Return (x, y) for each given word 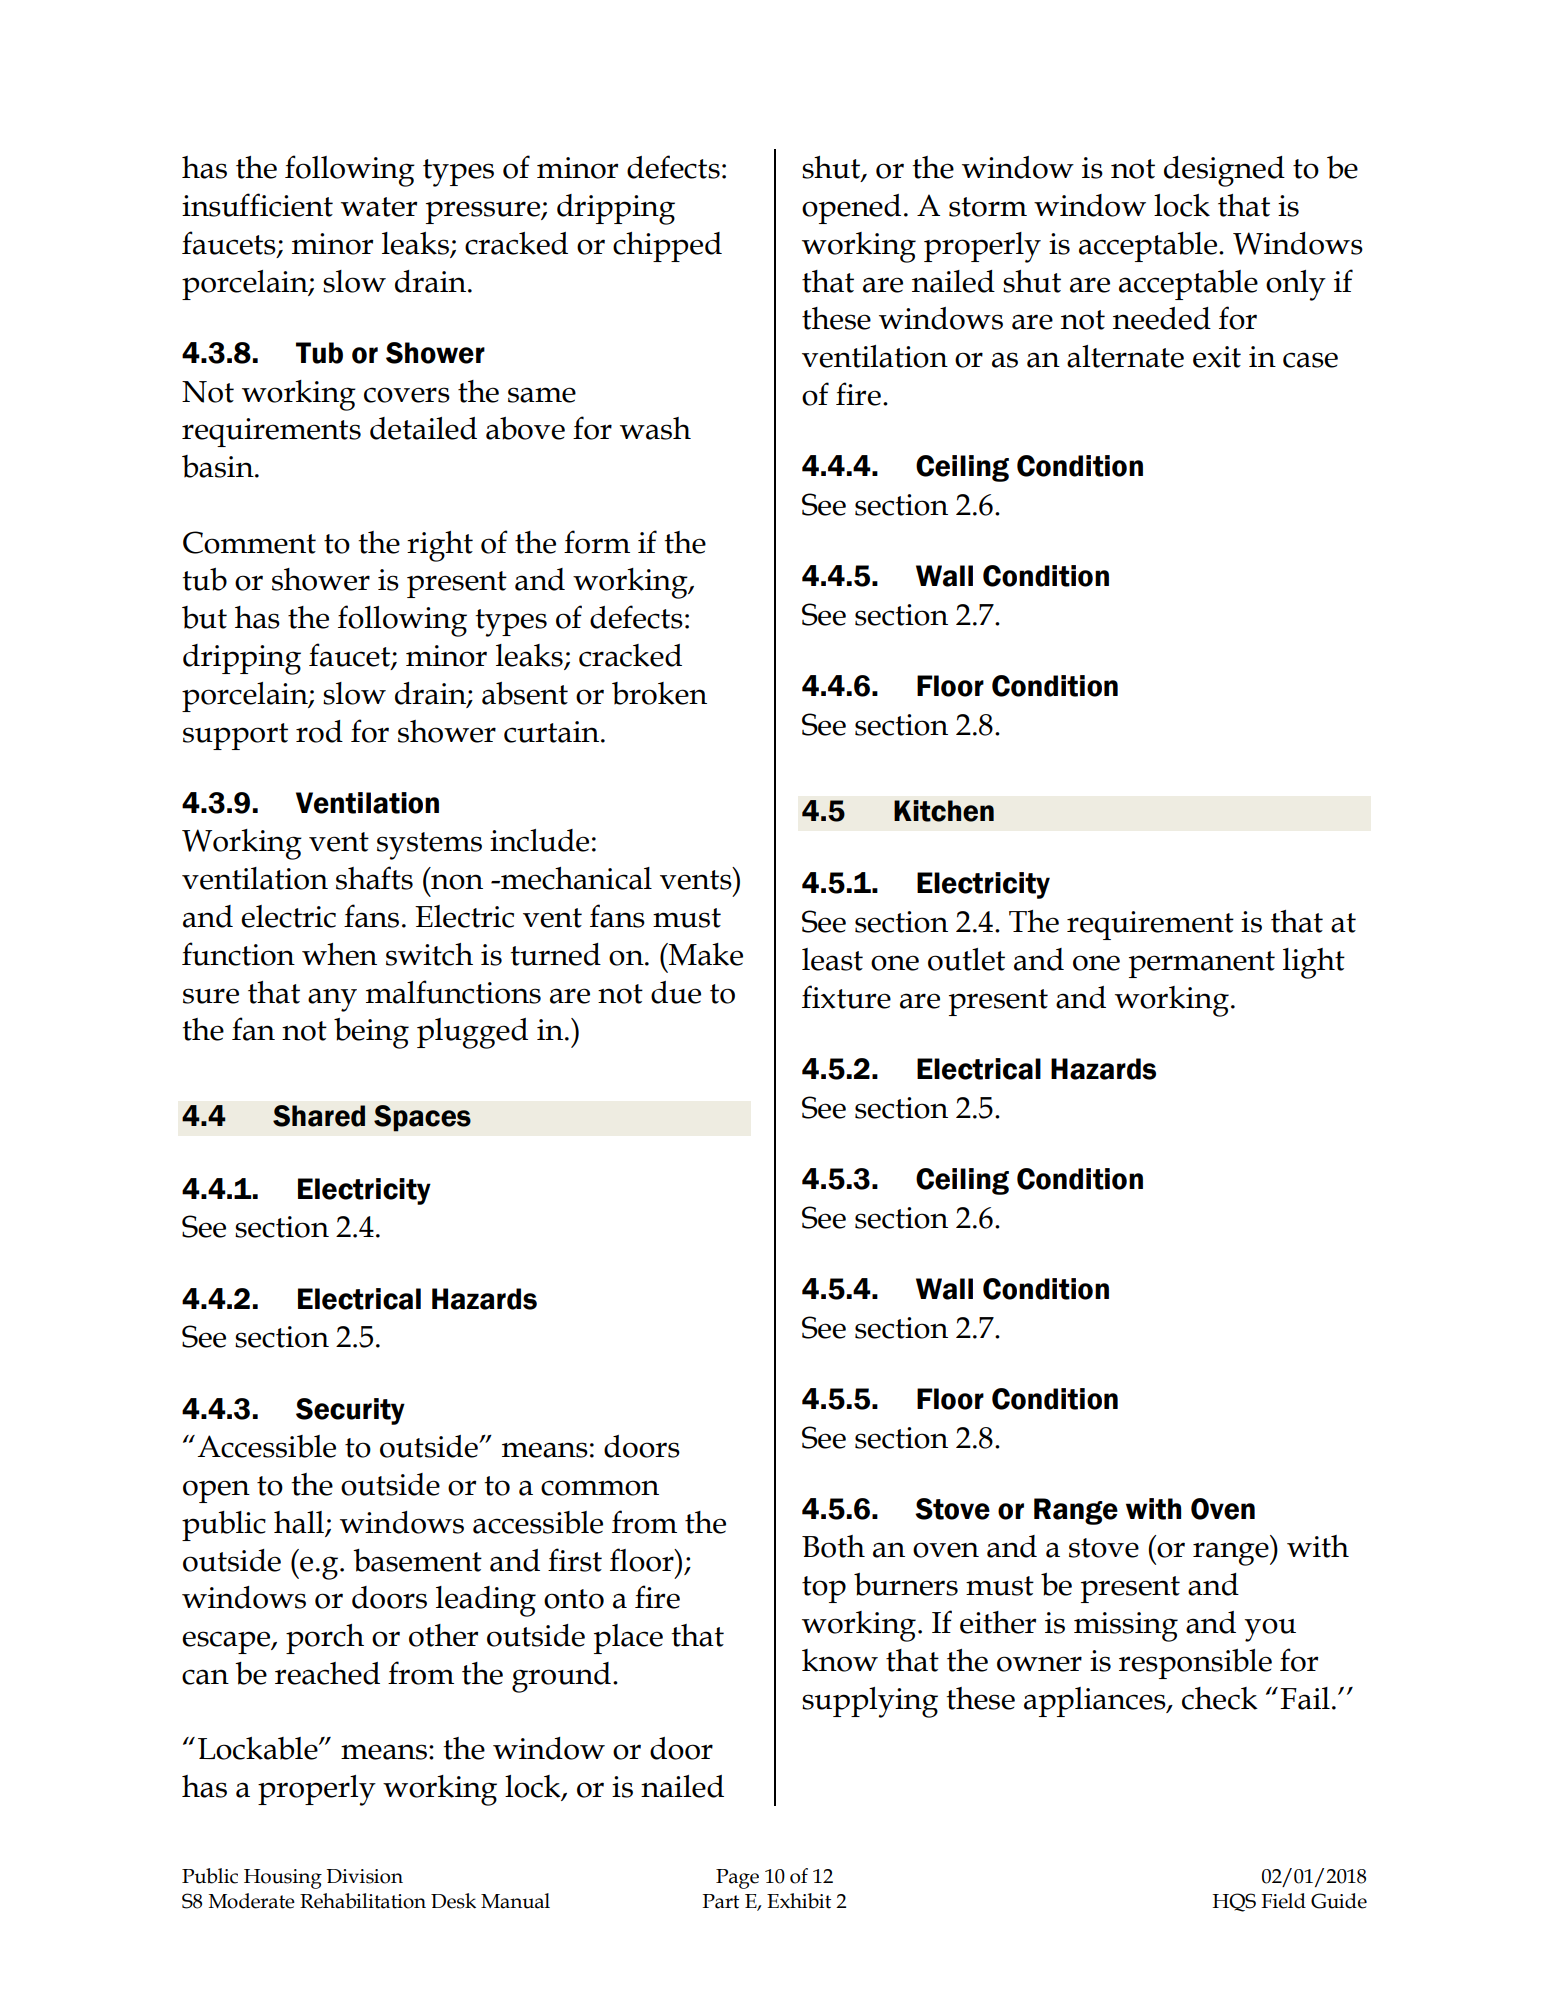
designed (1224, 171)
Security (350, 1411)
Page (737, 1879)
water (379, 207)
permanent (1202, 964)
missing (1126, 1627)
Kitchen (944, 811)
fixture (846, 997)
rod (319, 731)
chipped (667, 247)
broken (659, 693)
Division (364, 1876)
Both (833, 1546)
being (371, 1033)
